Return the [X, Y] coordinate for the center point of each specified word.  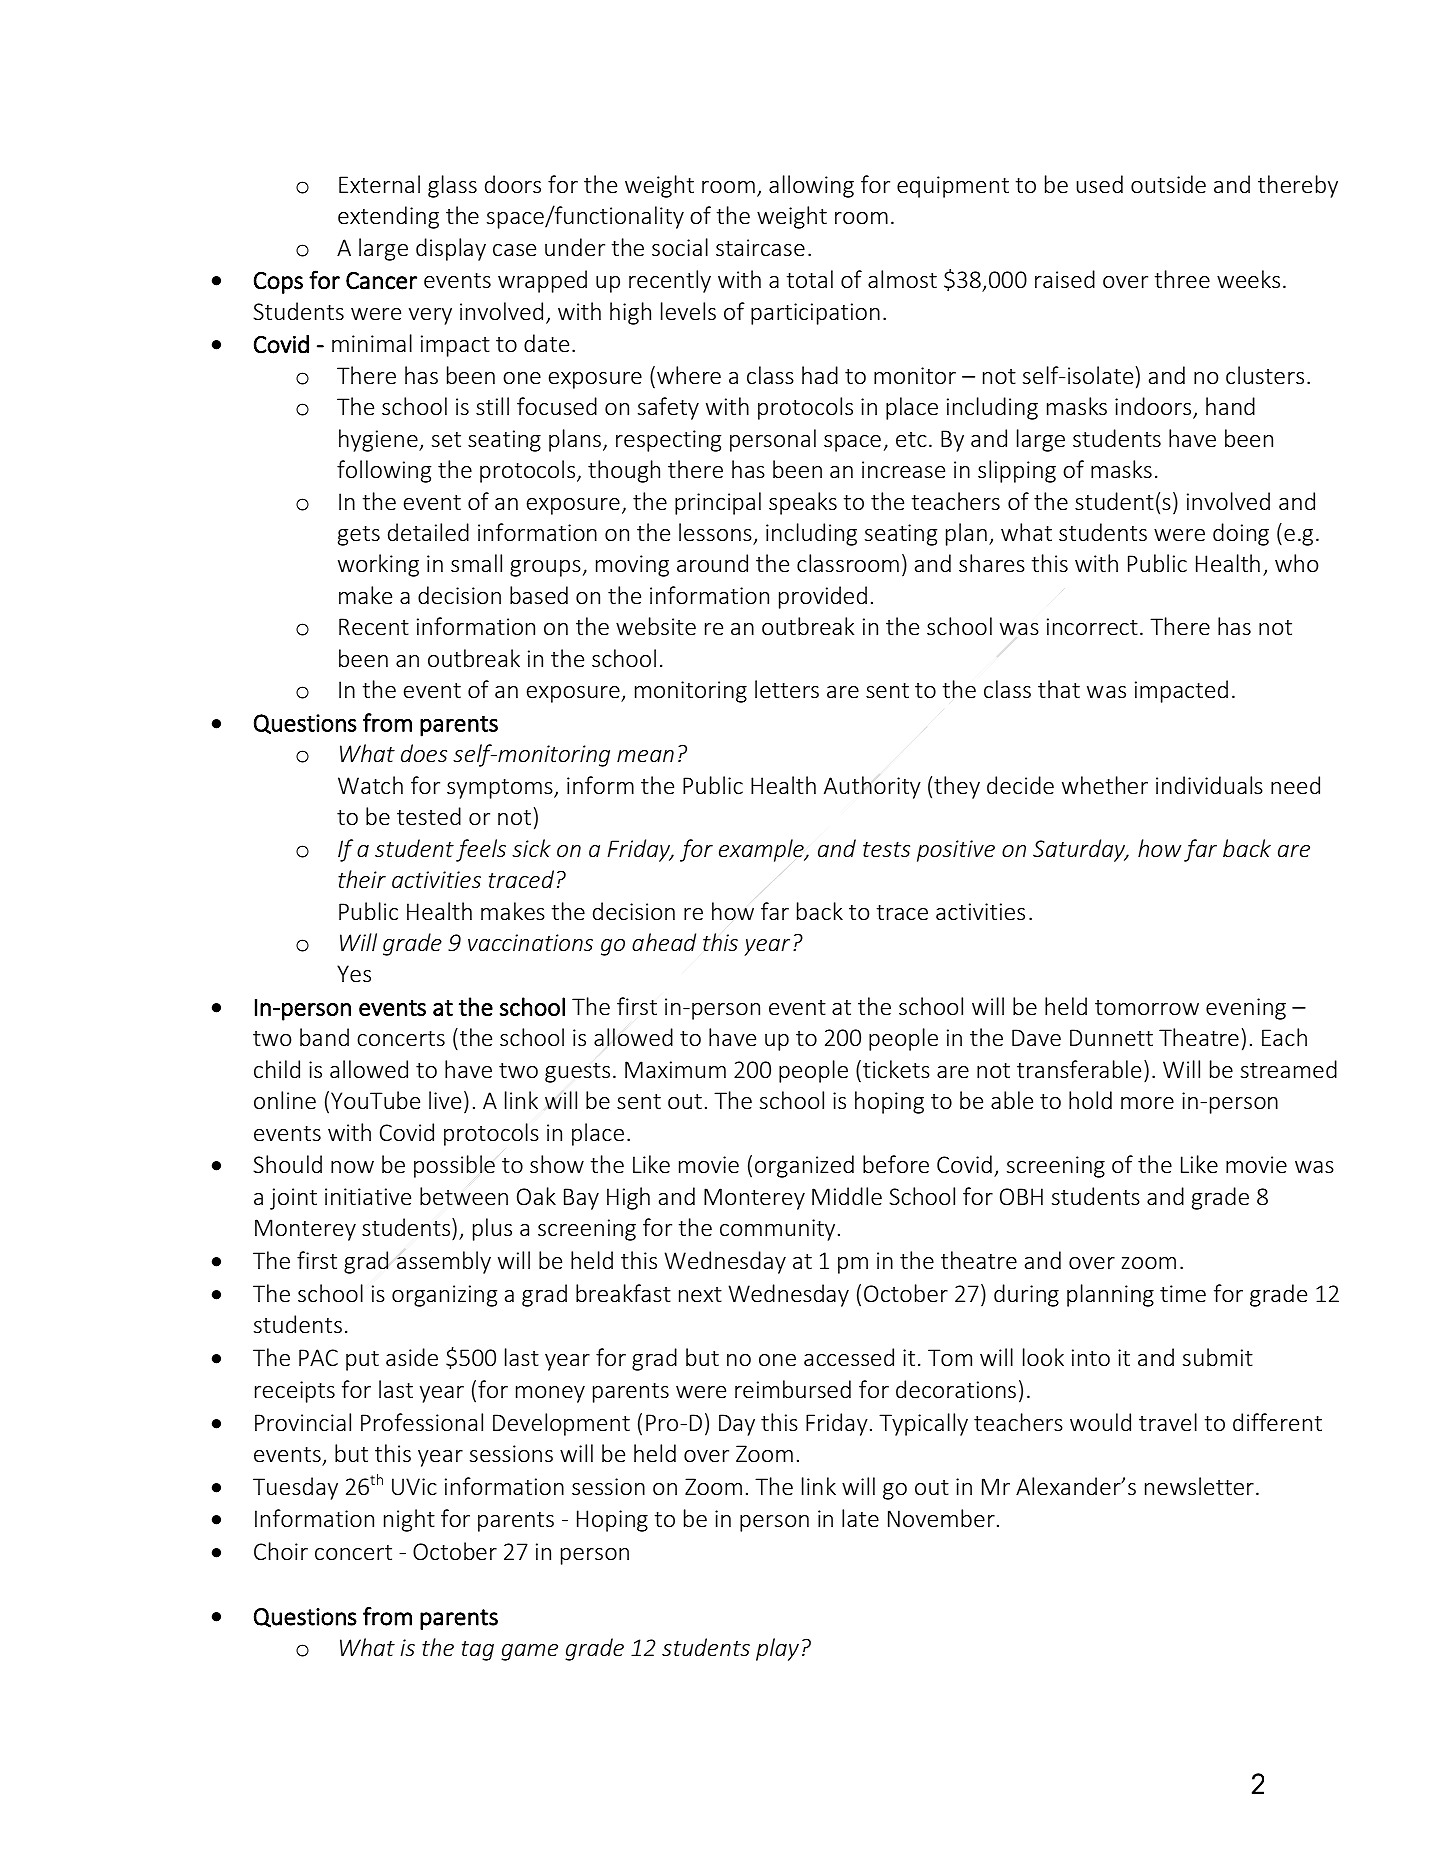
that [1059, 689]
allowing [811, 186]
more [1147, 1103]
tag [478, 1651]
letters [787, 689]
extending [388, 217]
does [424, 753]
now [352, 1167]
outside [1168, 184]
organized [804, 1166]
